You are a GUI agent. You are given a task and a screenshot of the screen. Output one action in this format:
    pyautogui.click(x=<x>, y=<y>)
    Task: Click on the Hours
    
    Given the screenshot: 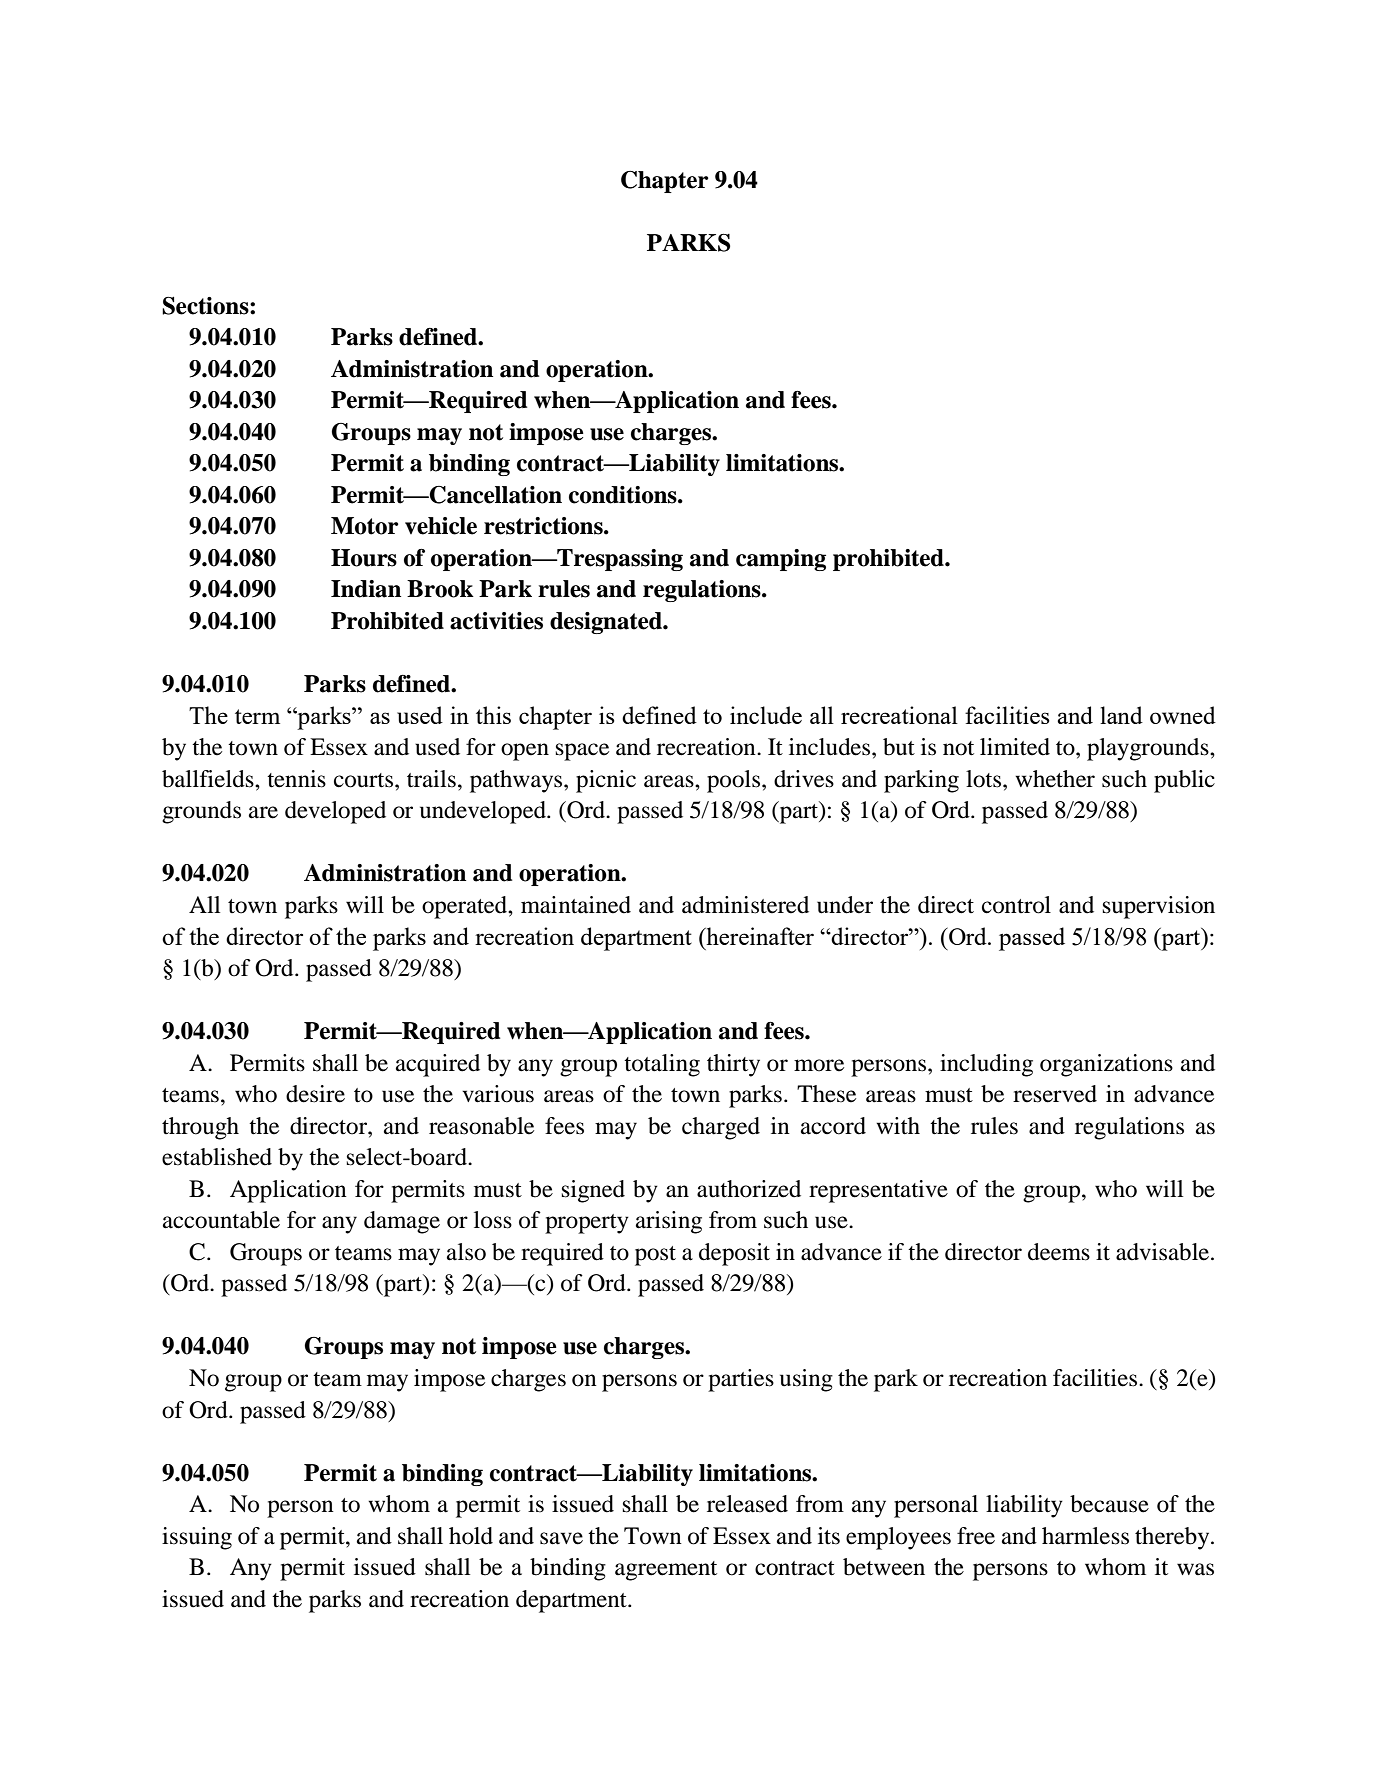 What is the action you would take?
    pyautogui.click(x=364, y=558)
